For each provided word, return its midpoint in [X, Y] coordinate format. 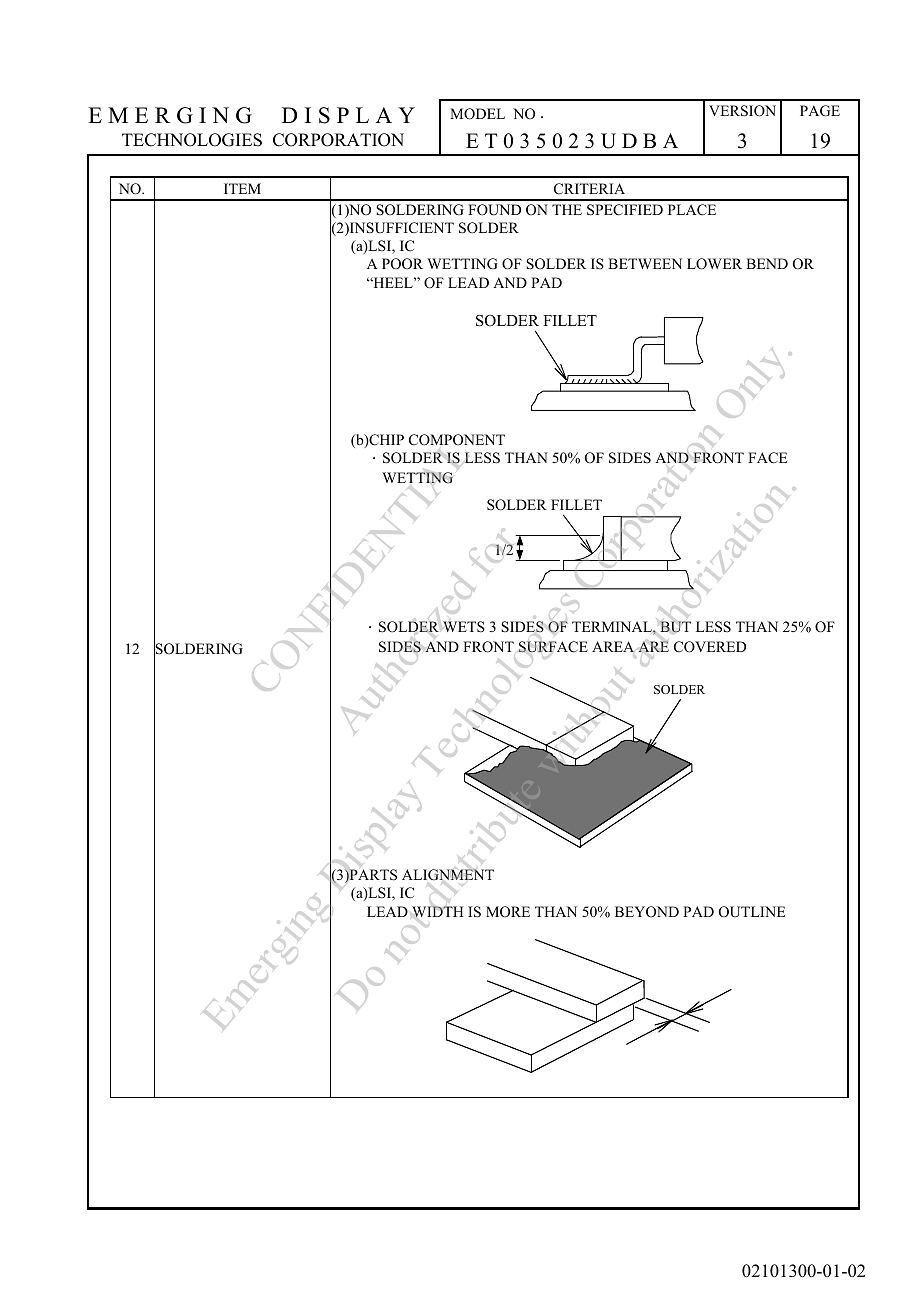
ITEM [242, 188]
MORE [508, 912]
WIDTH [438, 912]
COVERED [710, 647]
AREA [613, 646]
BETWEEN [645, 263]
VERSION [742, 111]
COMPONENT [457, 440]
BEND [767, 263]
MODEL [477, 114]
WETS [464, 627]
